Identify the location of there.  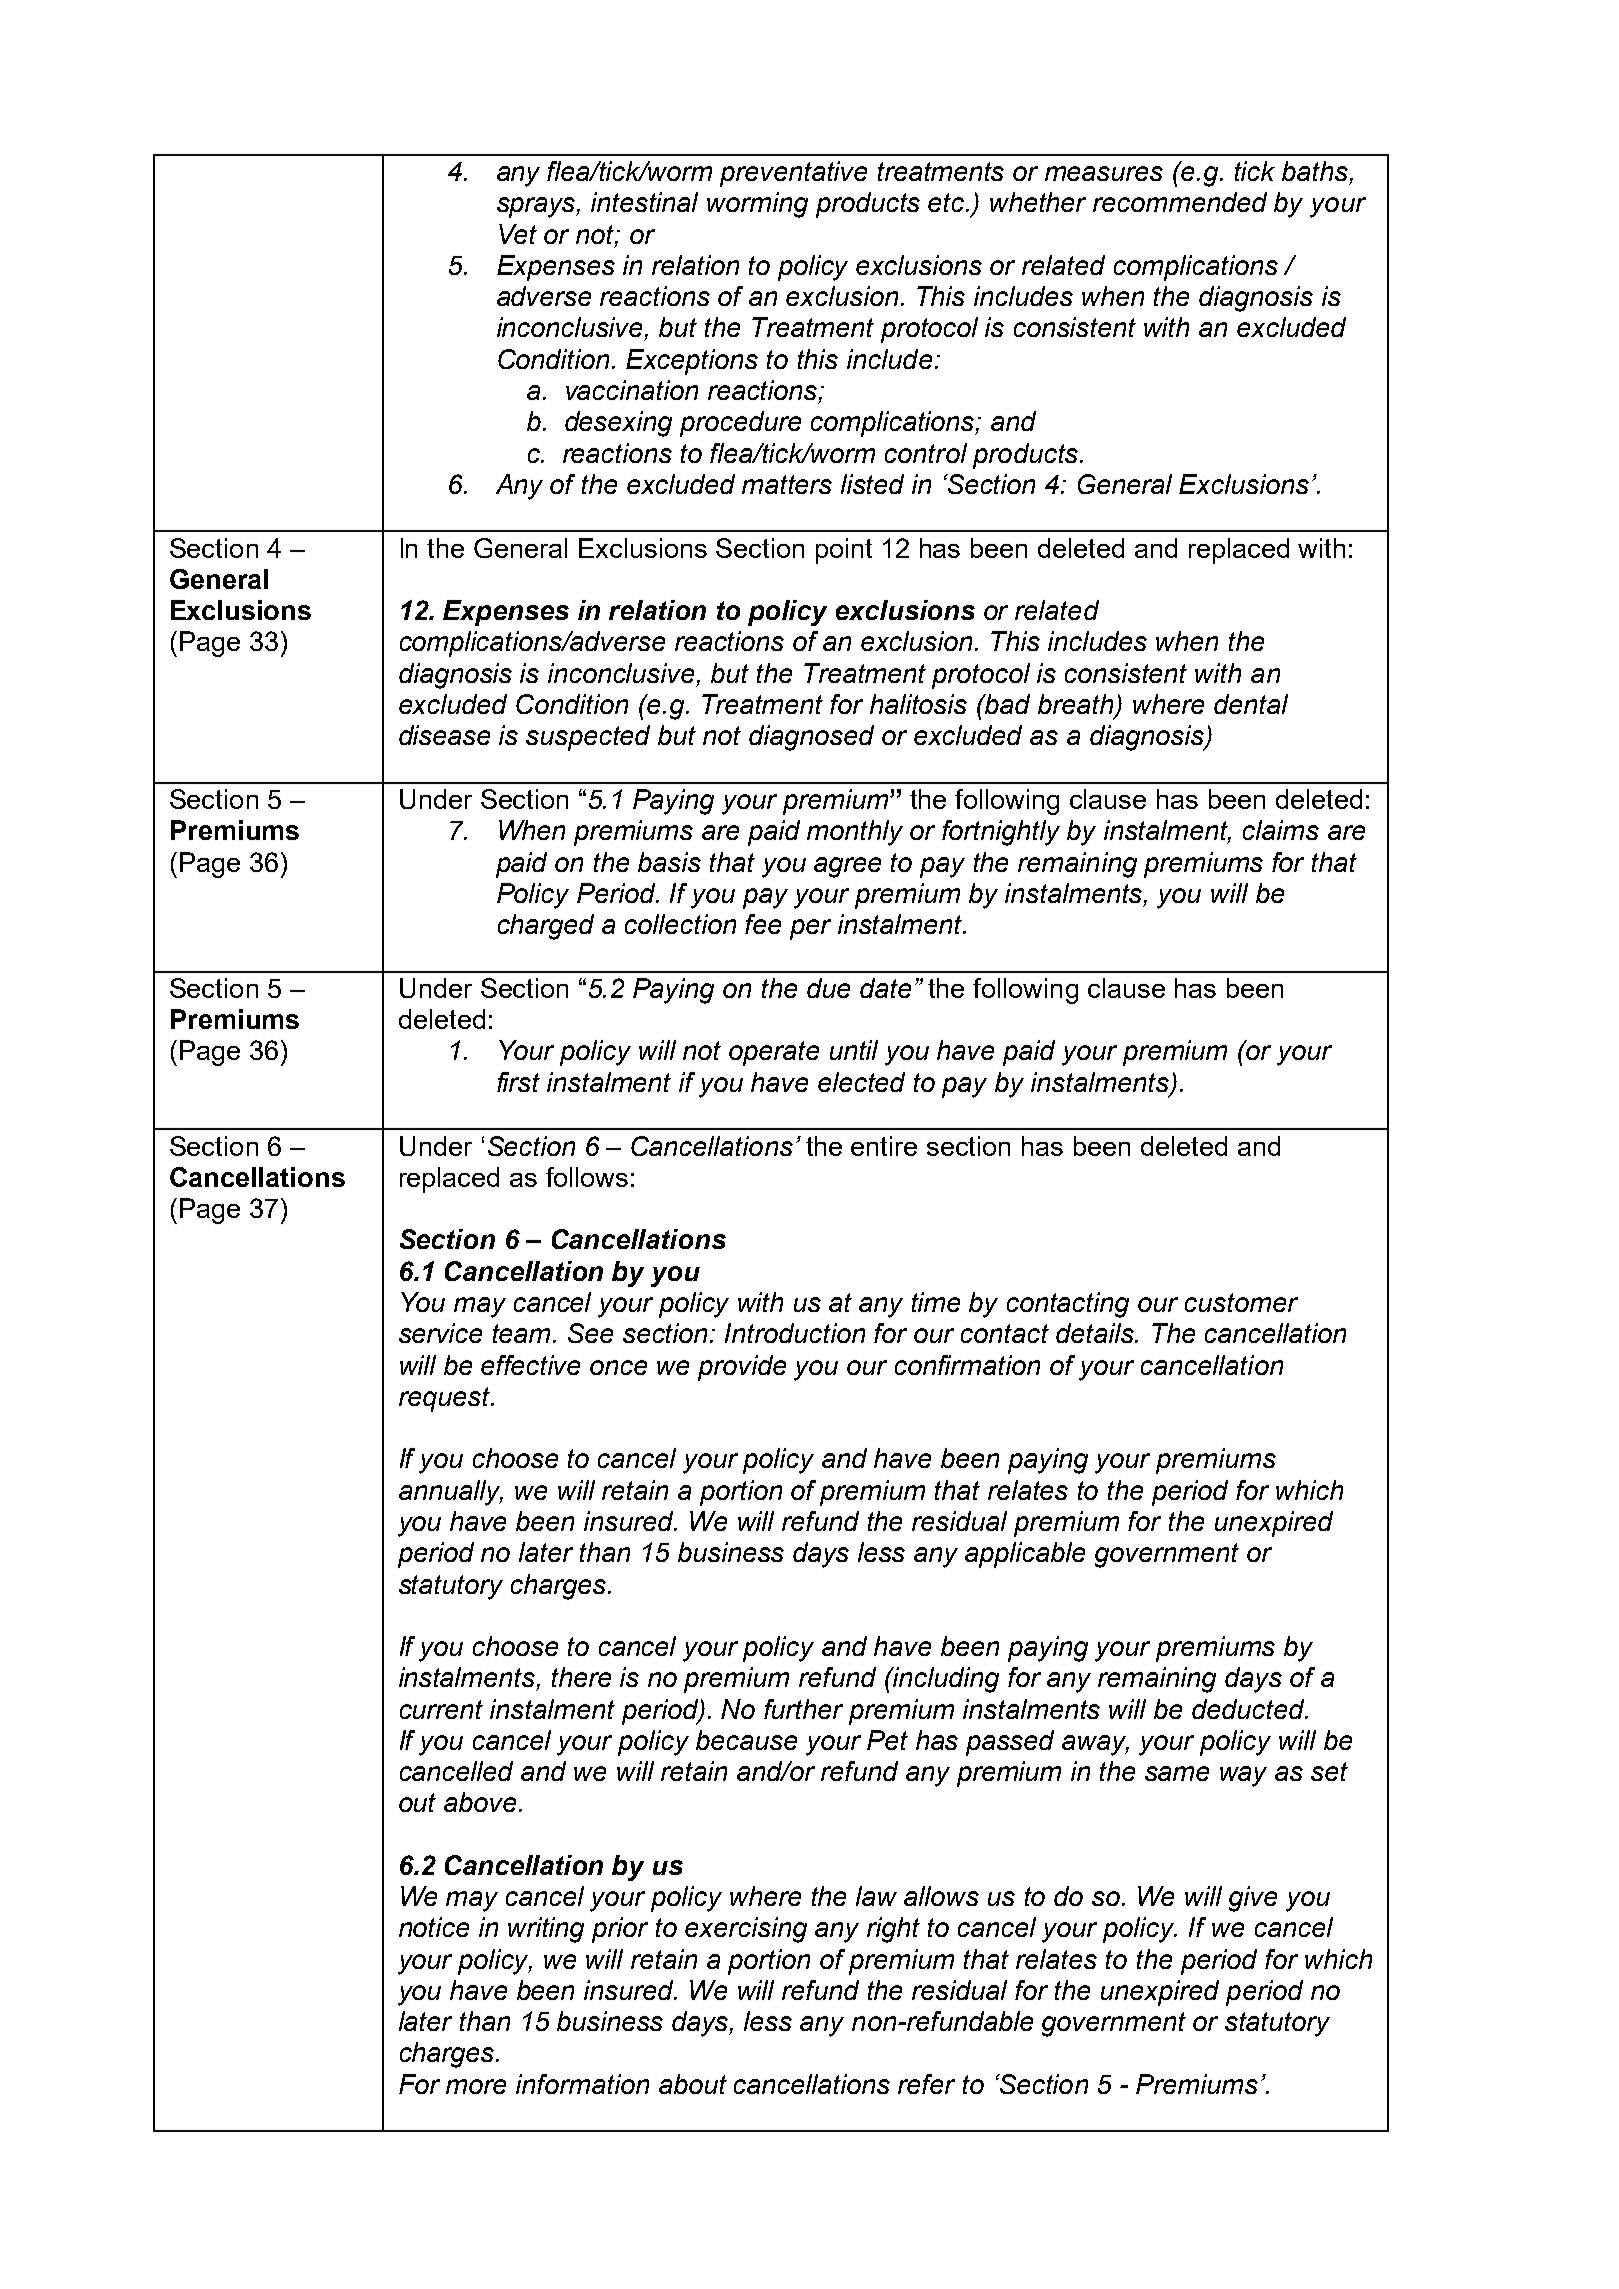
(581, 1677).
